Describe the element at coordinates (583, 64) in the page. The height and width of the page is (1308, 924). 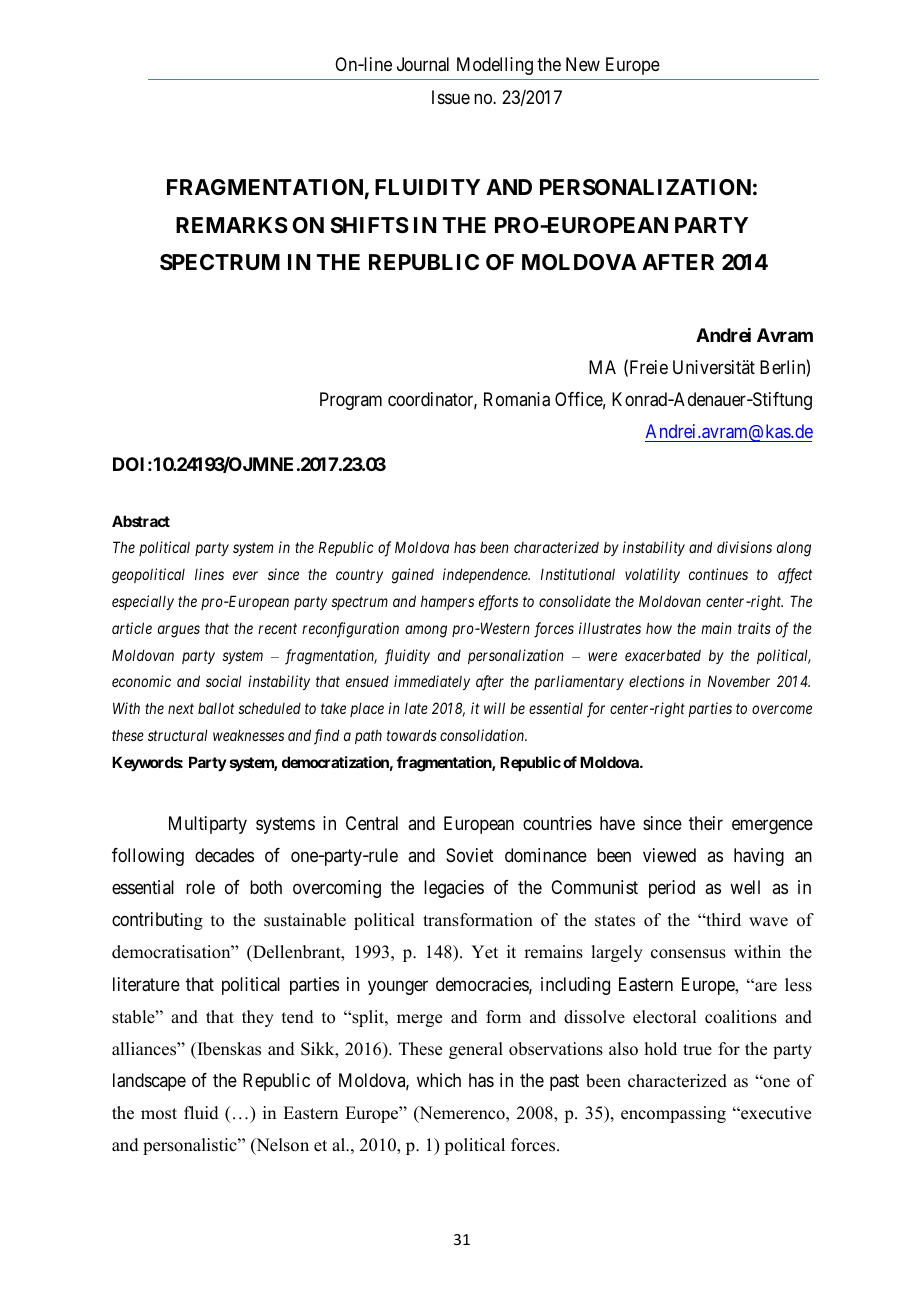
I see `New` at that location.
